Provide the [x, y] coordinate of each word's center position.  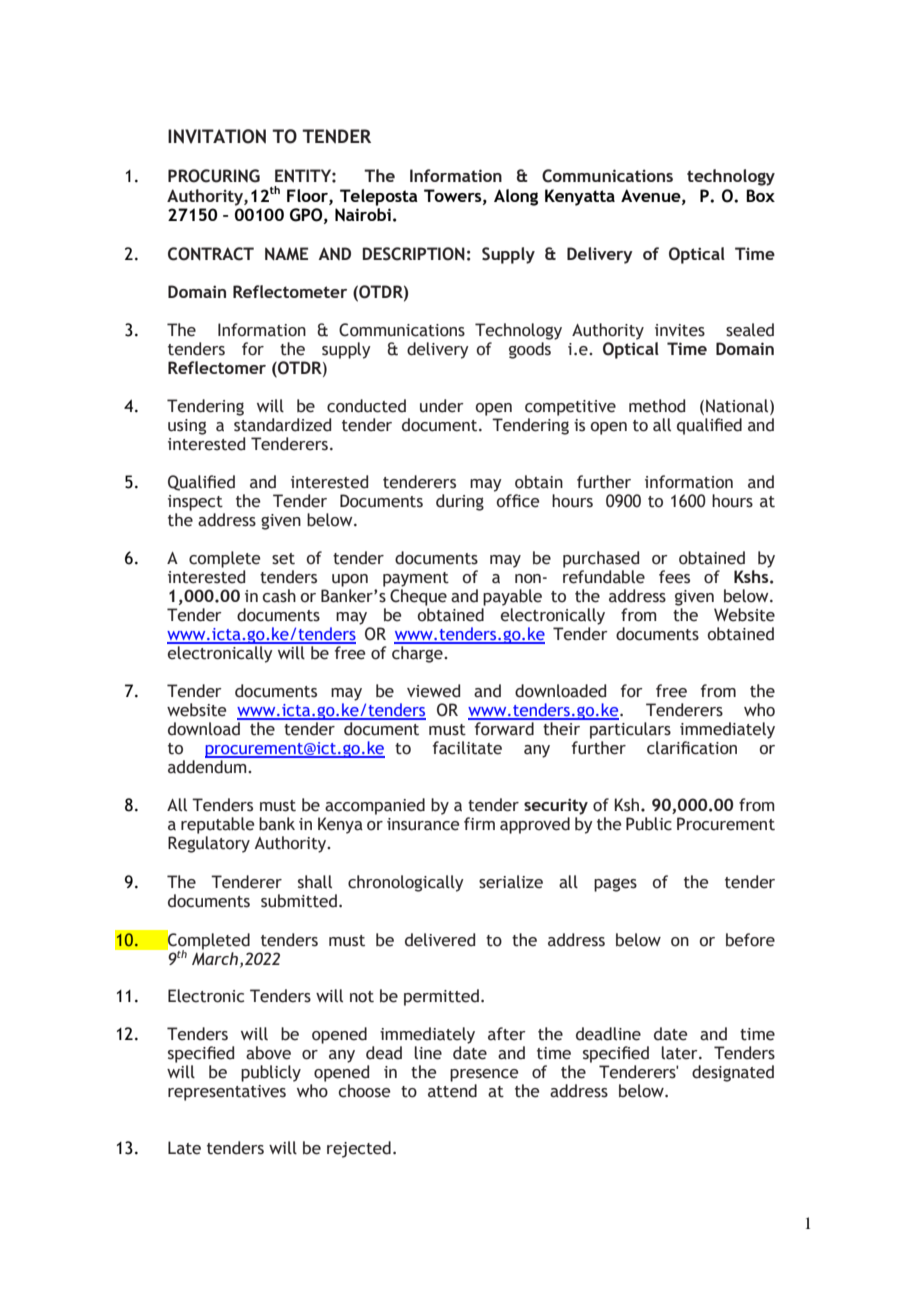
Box [760, 195]
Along [516, 197]
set [283, 559]
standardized [282, 425]
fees [674, 577]
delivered [440, 940]
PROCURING [214, 176]
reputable [218, 825]
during [460, 502]
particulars [630, 730]
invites [680, 330]
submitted [299, 901]
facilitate [467, 748]
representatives [227, 1093]
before [750, 940]
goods [530, 350]
